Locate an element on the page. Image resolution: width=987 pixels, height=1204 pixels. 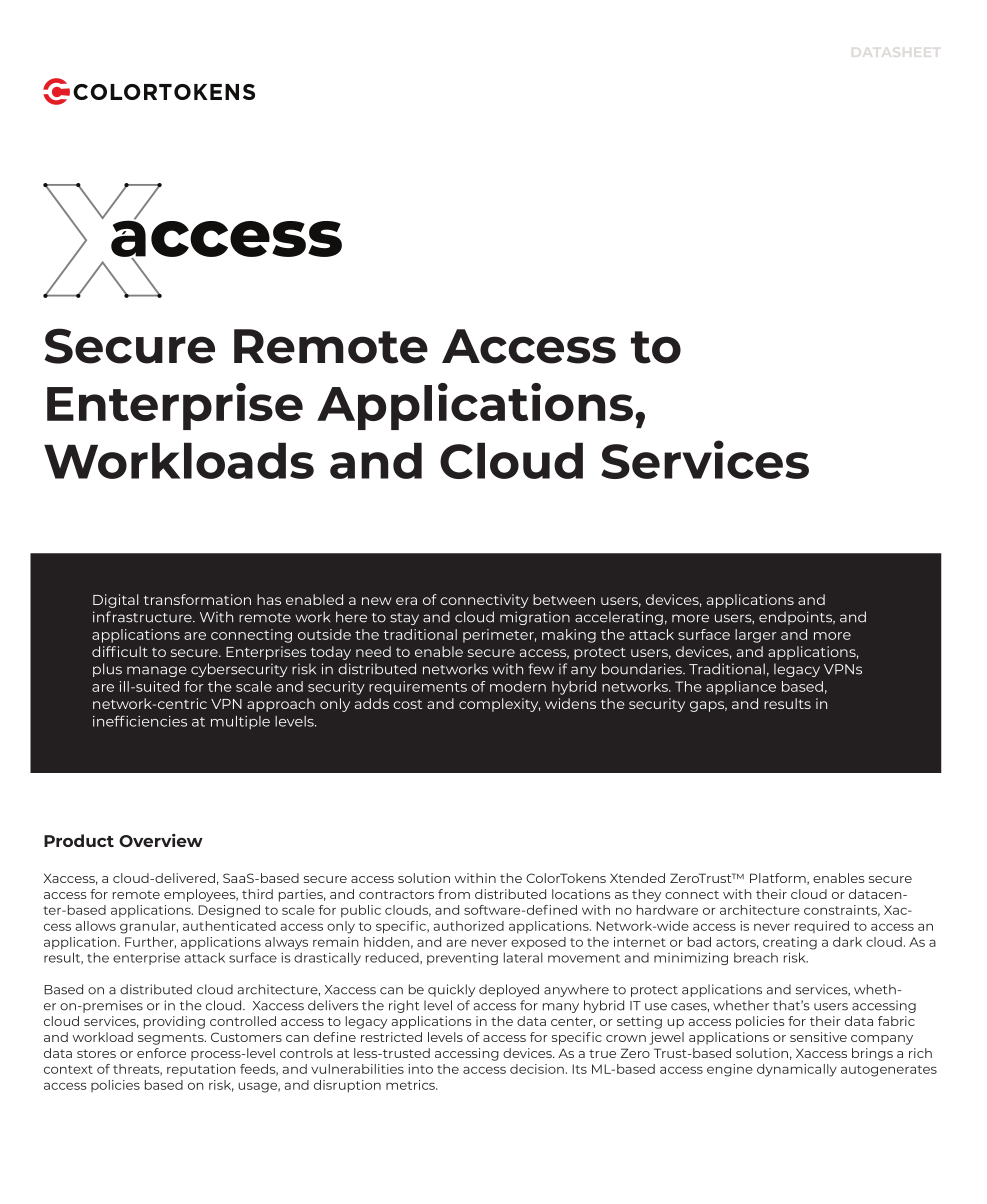
infrastructure is located at coordinates (143, 617).
